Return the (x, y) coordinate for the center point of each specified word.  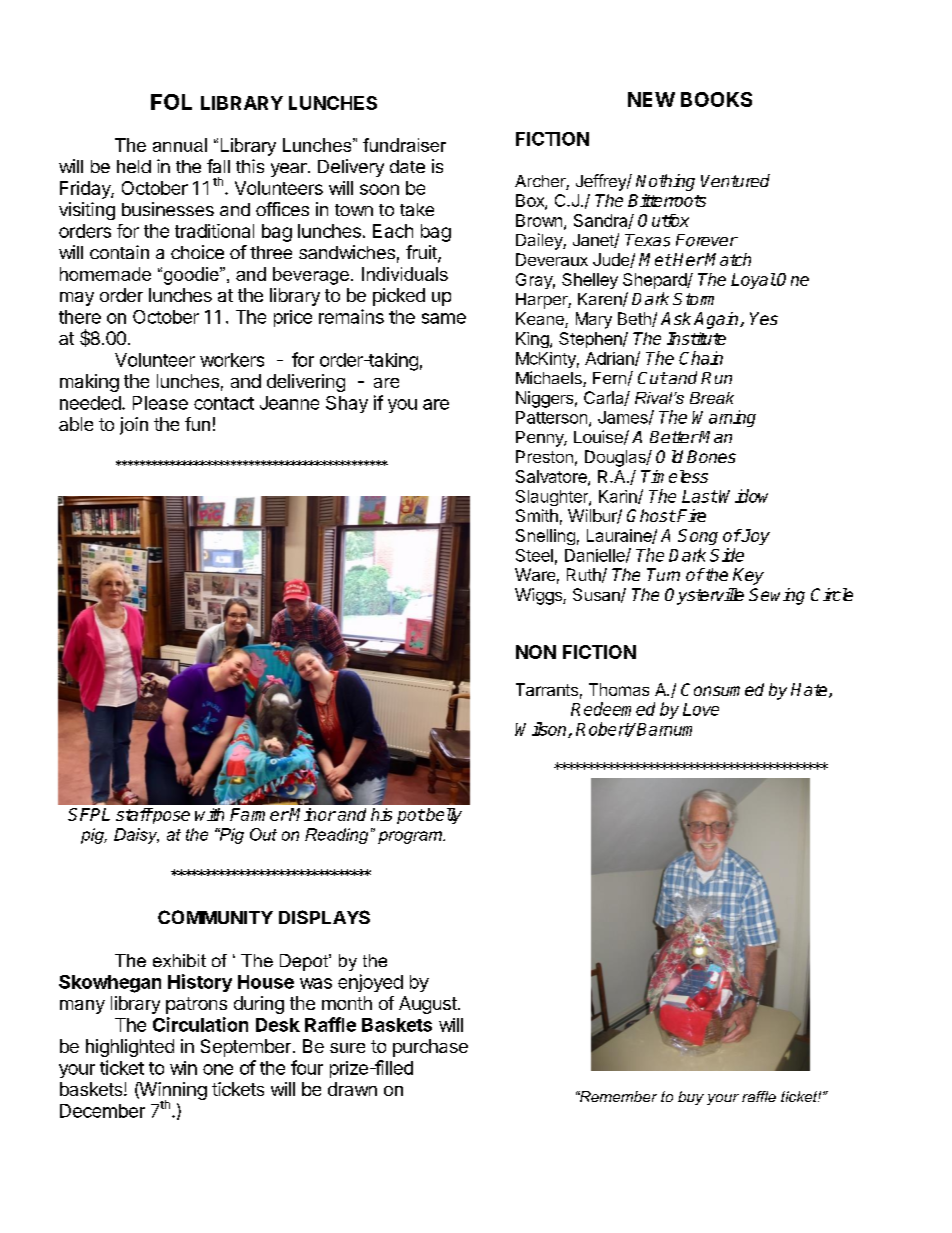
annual (180, 145)
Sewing (777, 596)
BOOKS (716, 99)
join (134, 426)
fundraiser (404, 145)
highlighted (130, 1048)
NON (536, 652)
